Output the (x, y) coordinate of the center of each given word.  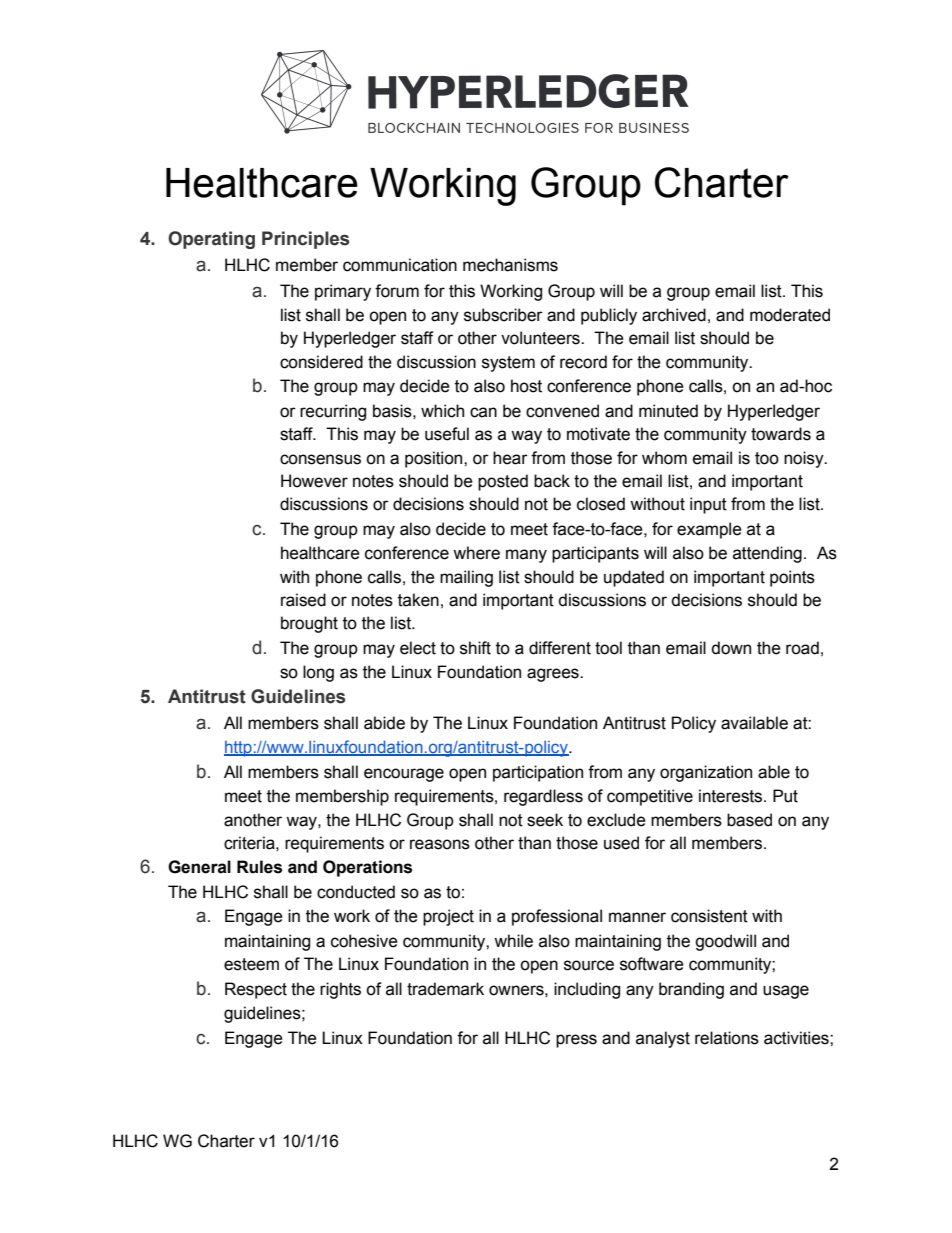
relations (727, 1038)
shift (475, 648)
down (731, 648)
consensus (320, 459)
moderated (790, 315)
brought (309, 624)
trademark (445, 989)
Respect (256, 990)
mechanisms (510, 265)
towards (781, 434)
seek (545, 820)
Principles (305, 240)
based (749, 820)
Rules (259, 867)
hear (510, 458)
